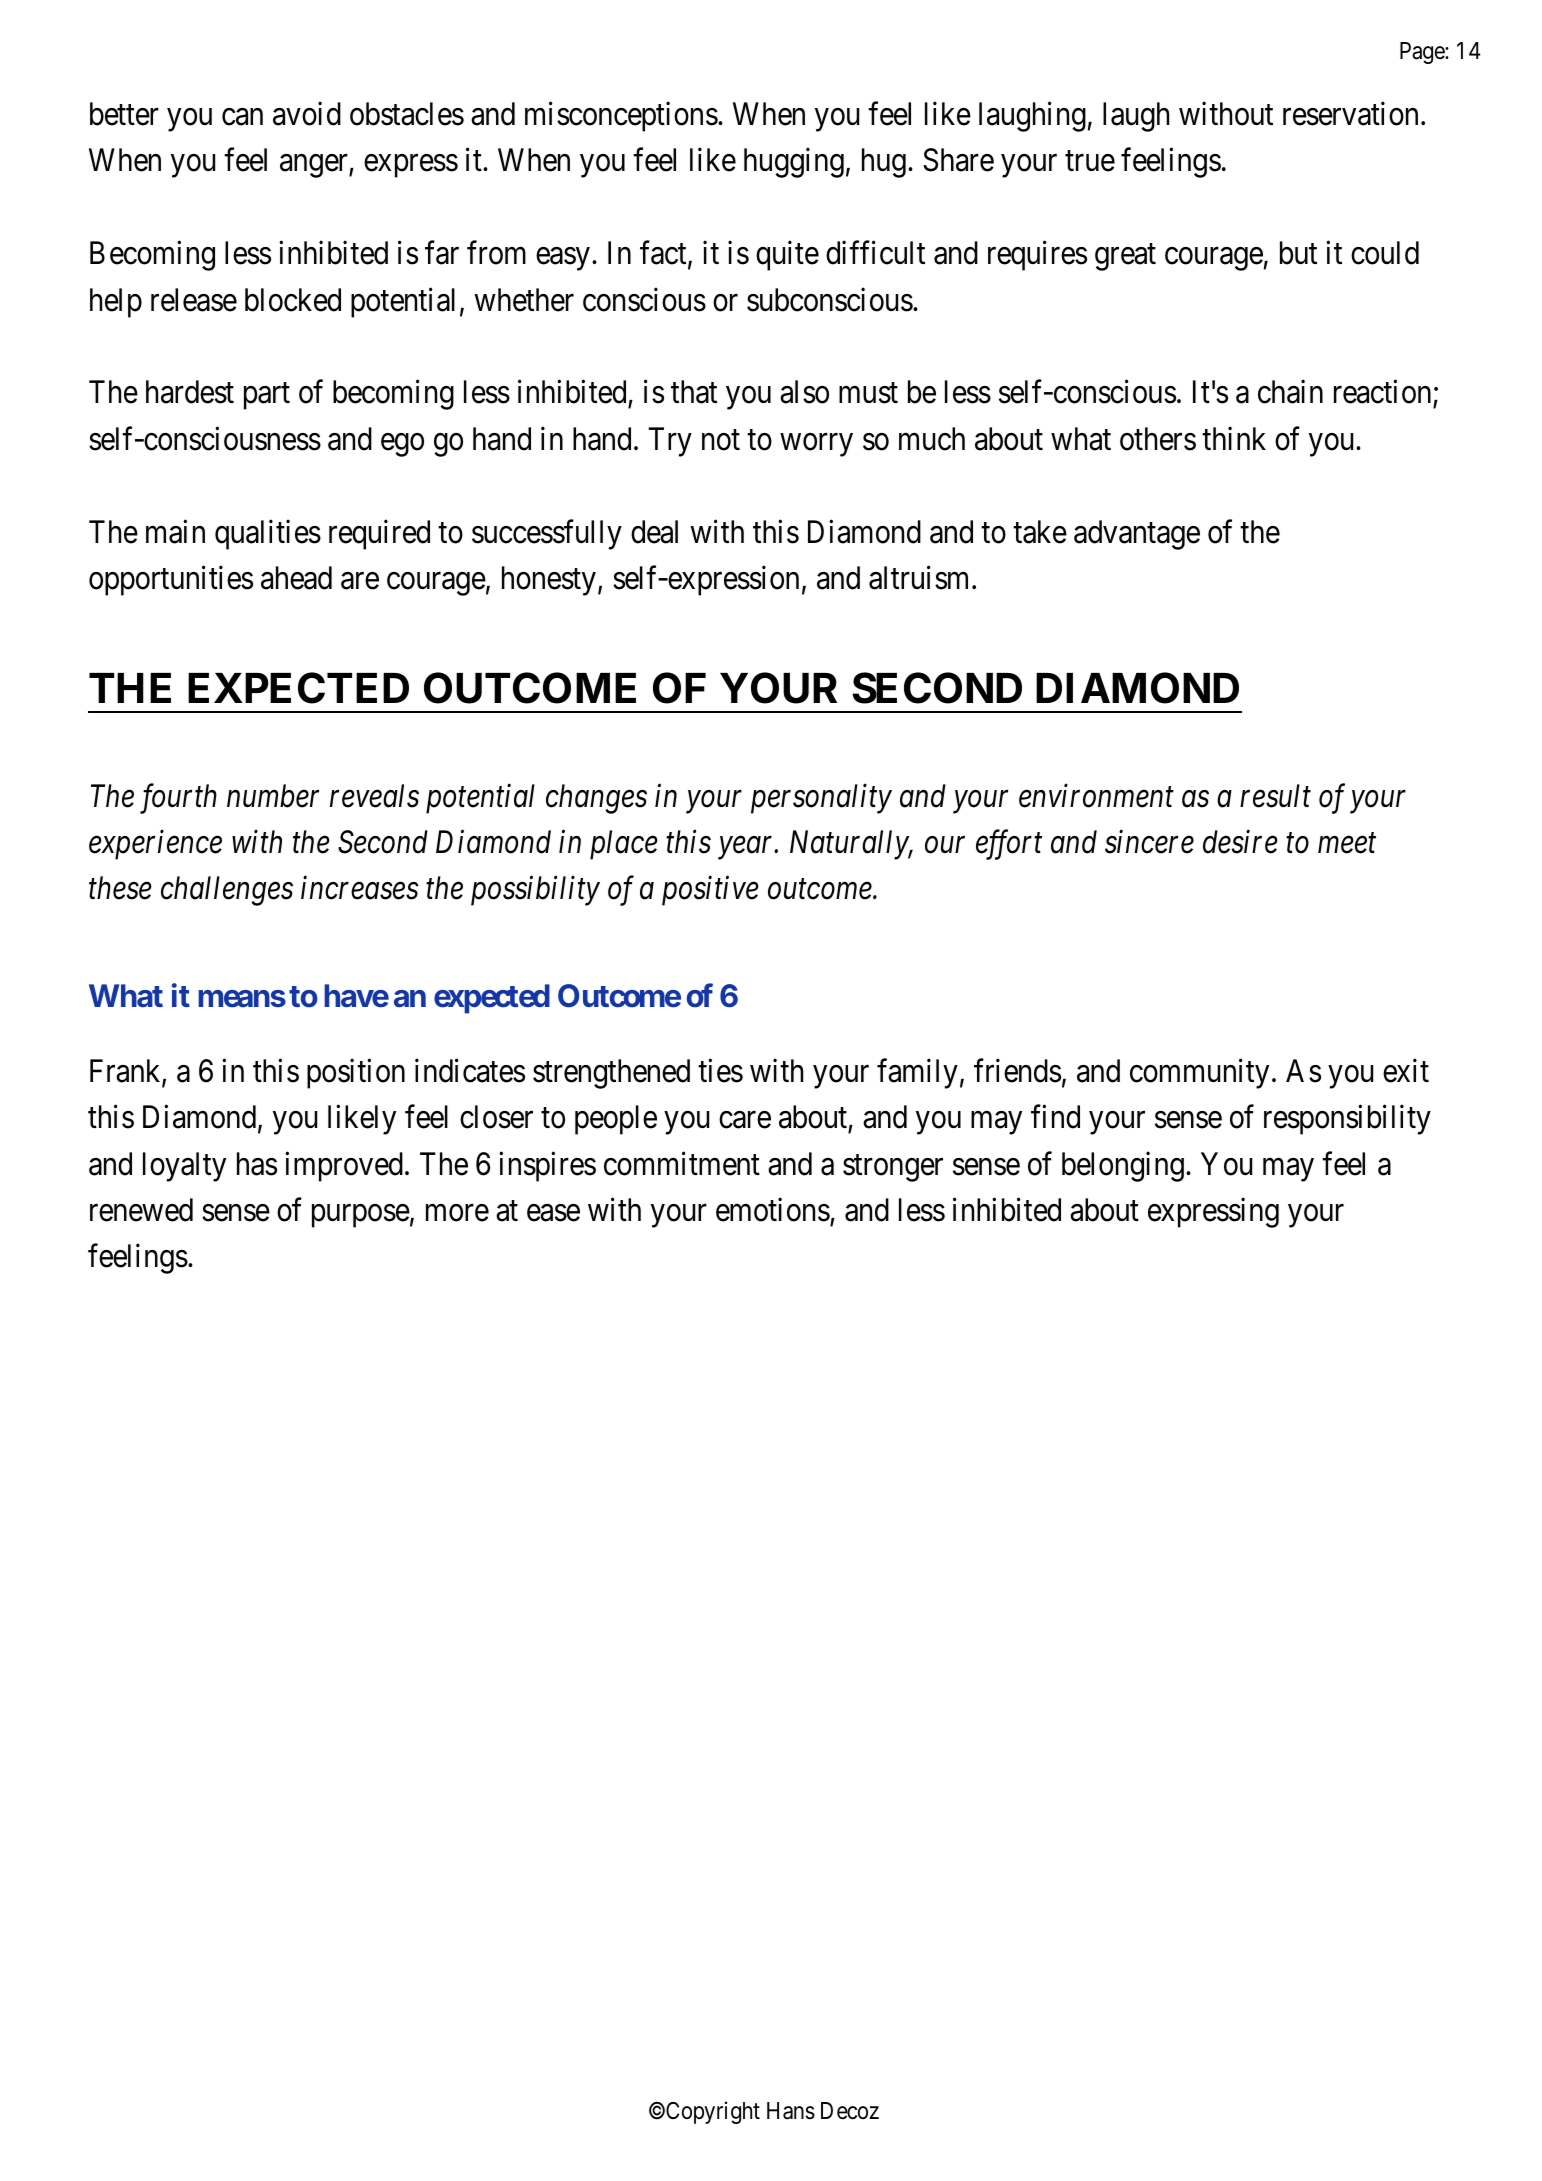  I want to click on commitment, so click(682, 1163).
